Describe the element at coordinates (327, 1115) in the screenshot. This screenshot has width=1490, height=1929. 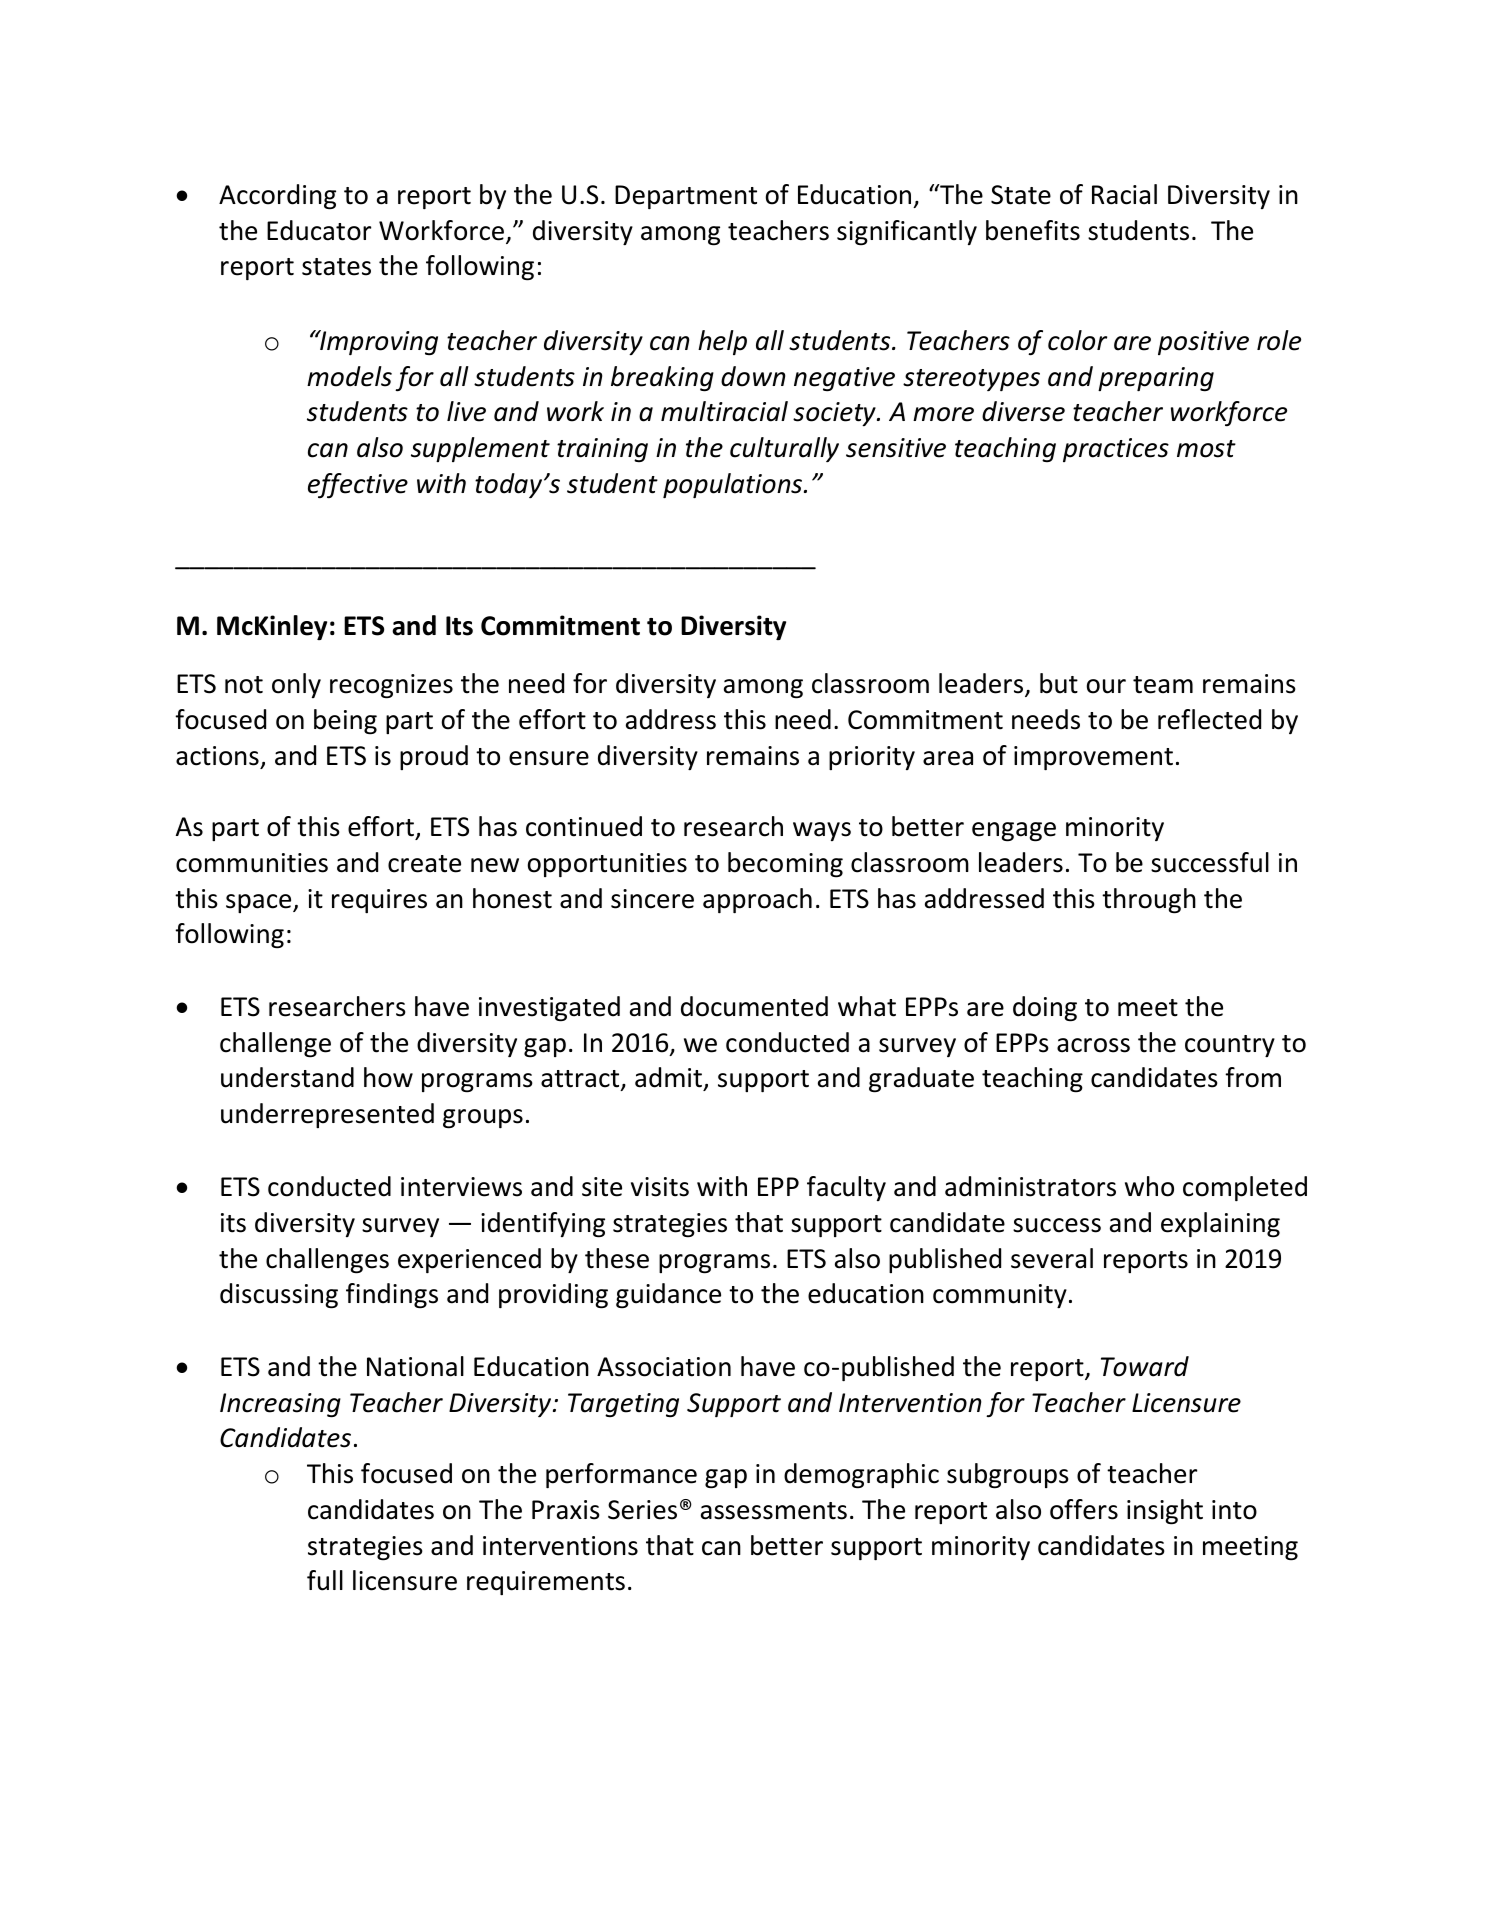
I see `underrepresented` at that location.
